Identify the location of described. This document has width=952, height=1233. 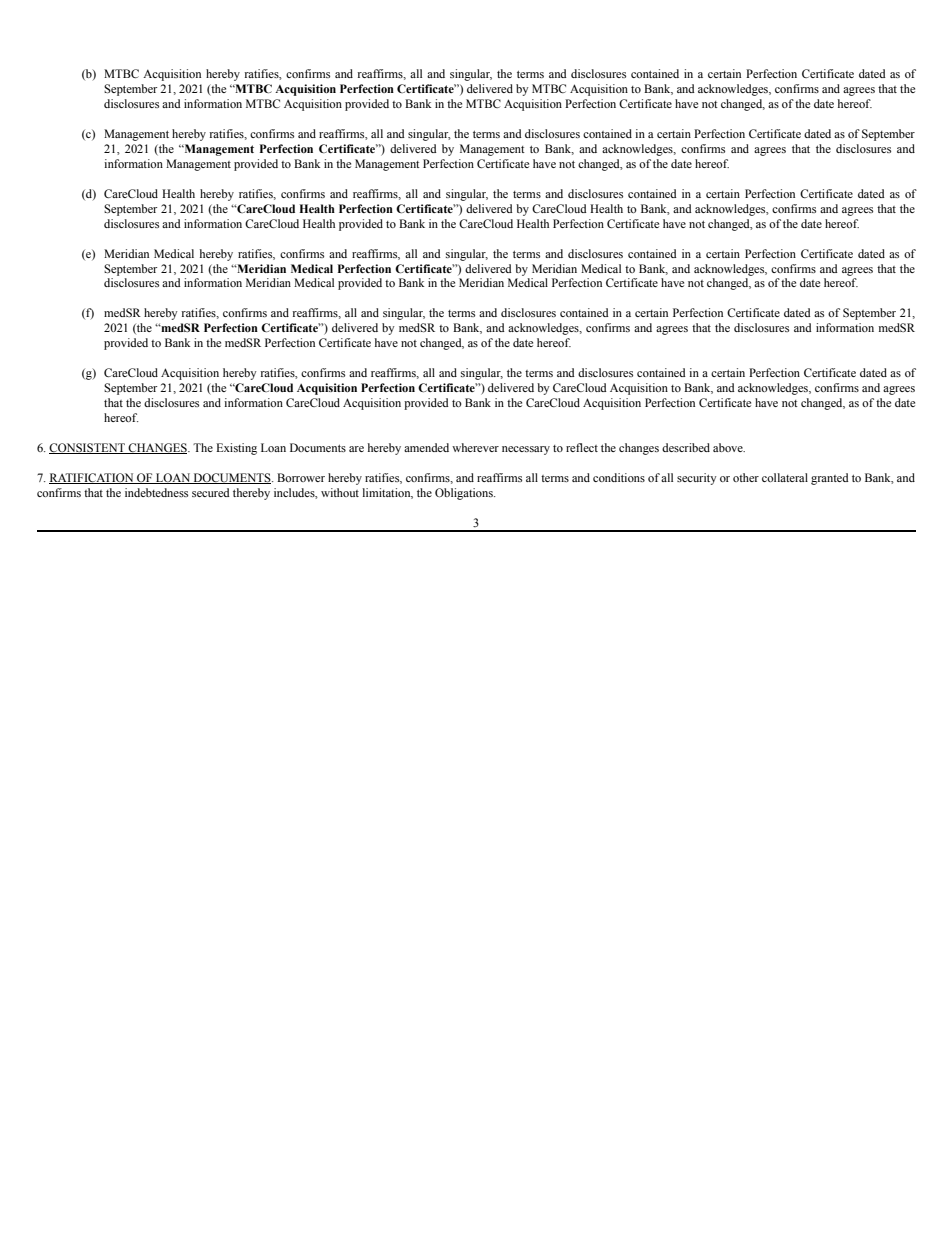
(686, 447).
